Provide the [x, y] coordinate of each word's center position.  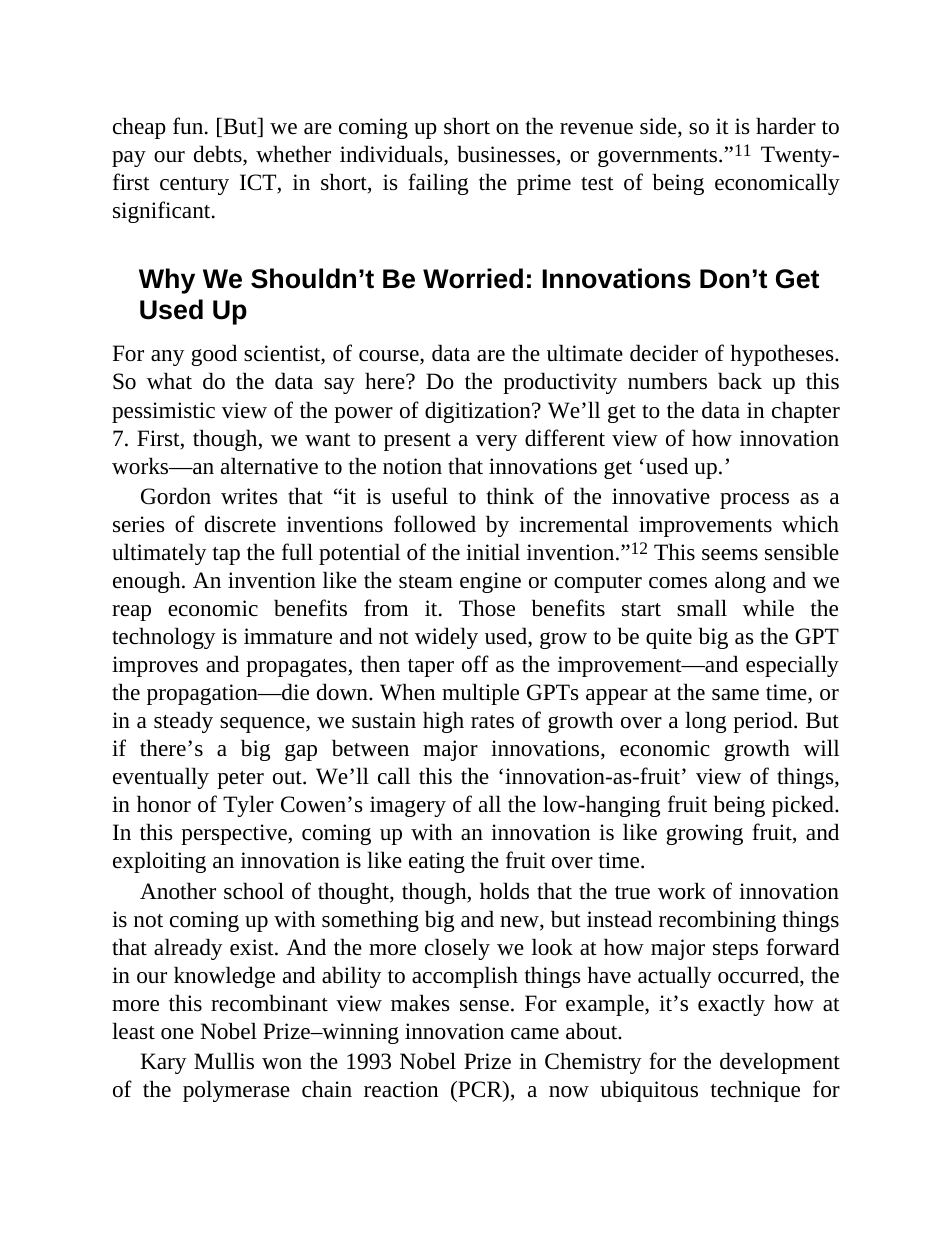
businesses [506, 154]
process [754, 501]
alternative [269, 466]
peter [240, 780]
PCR [480, 1090]
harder [786, 126]
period [764, 722]
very [496, 443]
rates [492, 721]
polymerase [236, 1091]
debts [219, 155]
